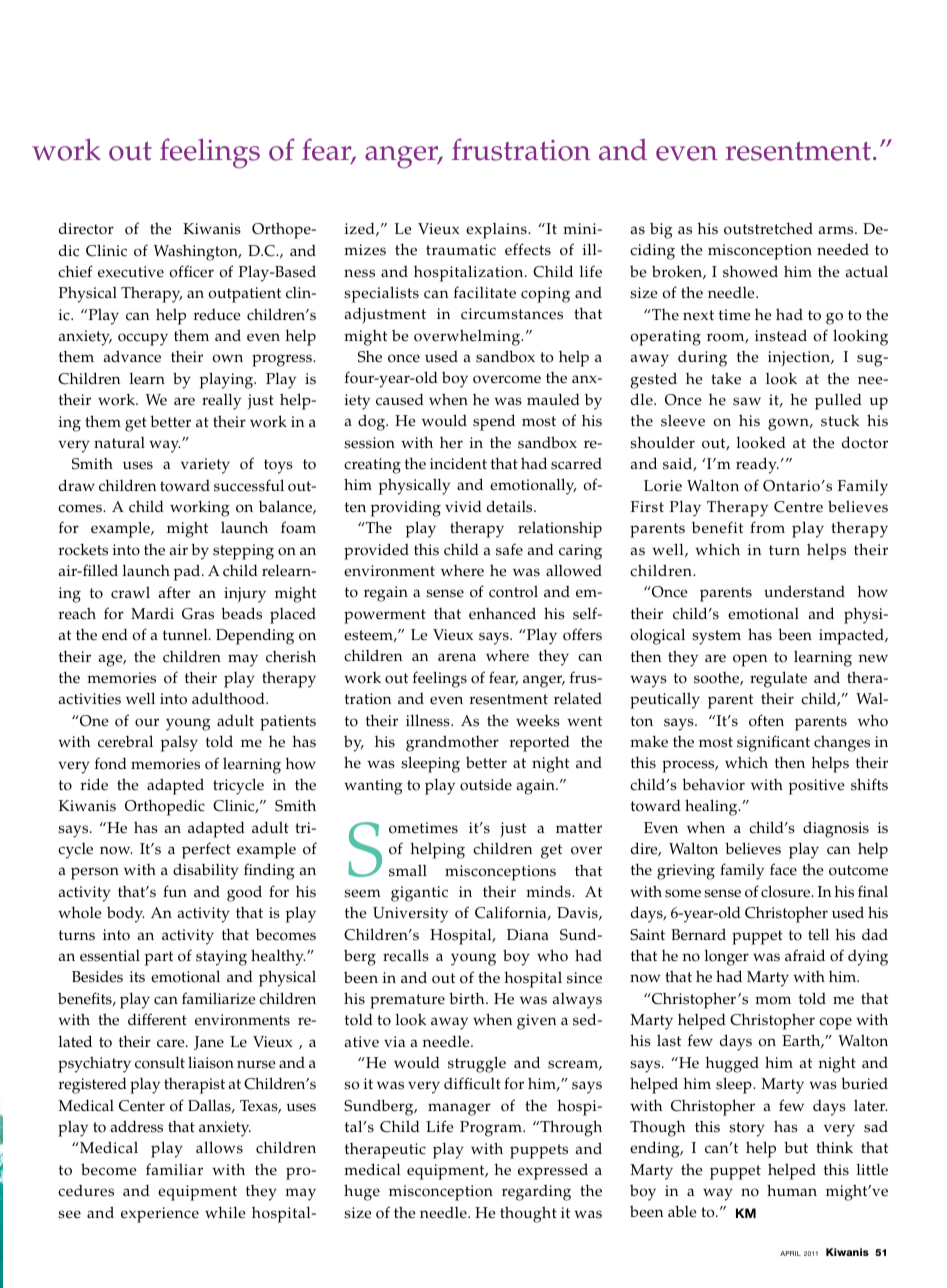 The image size is (947, 1288). Describe the element at coordinates (773, 743) in the screenshot. I see `significant` at that location.
